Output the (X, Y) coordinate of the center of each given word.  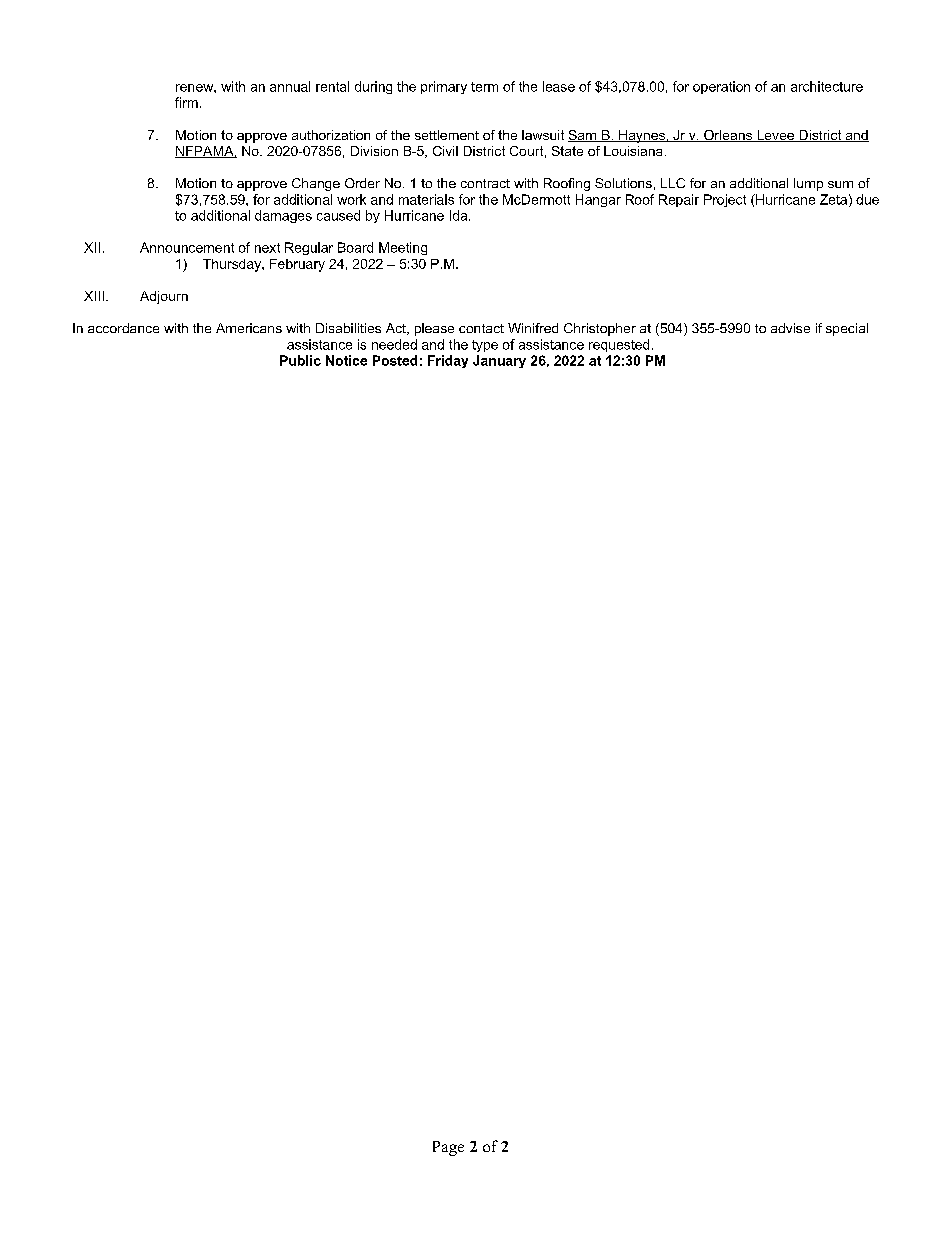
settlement (447, 135)
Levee (775, 136)
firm (186, 102)
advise (790, 328)
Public (300, 360)
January (499, 361)
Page (448, 1148)
